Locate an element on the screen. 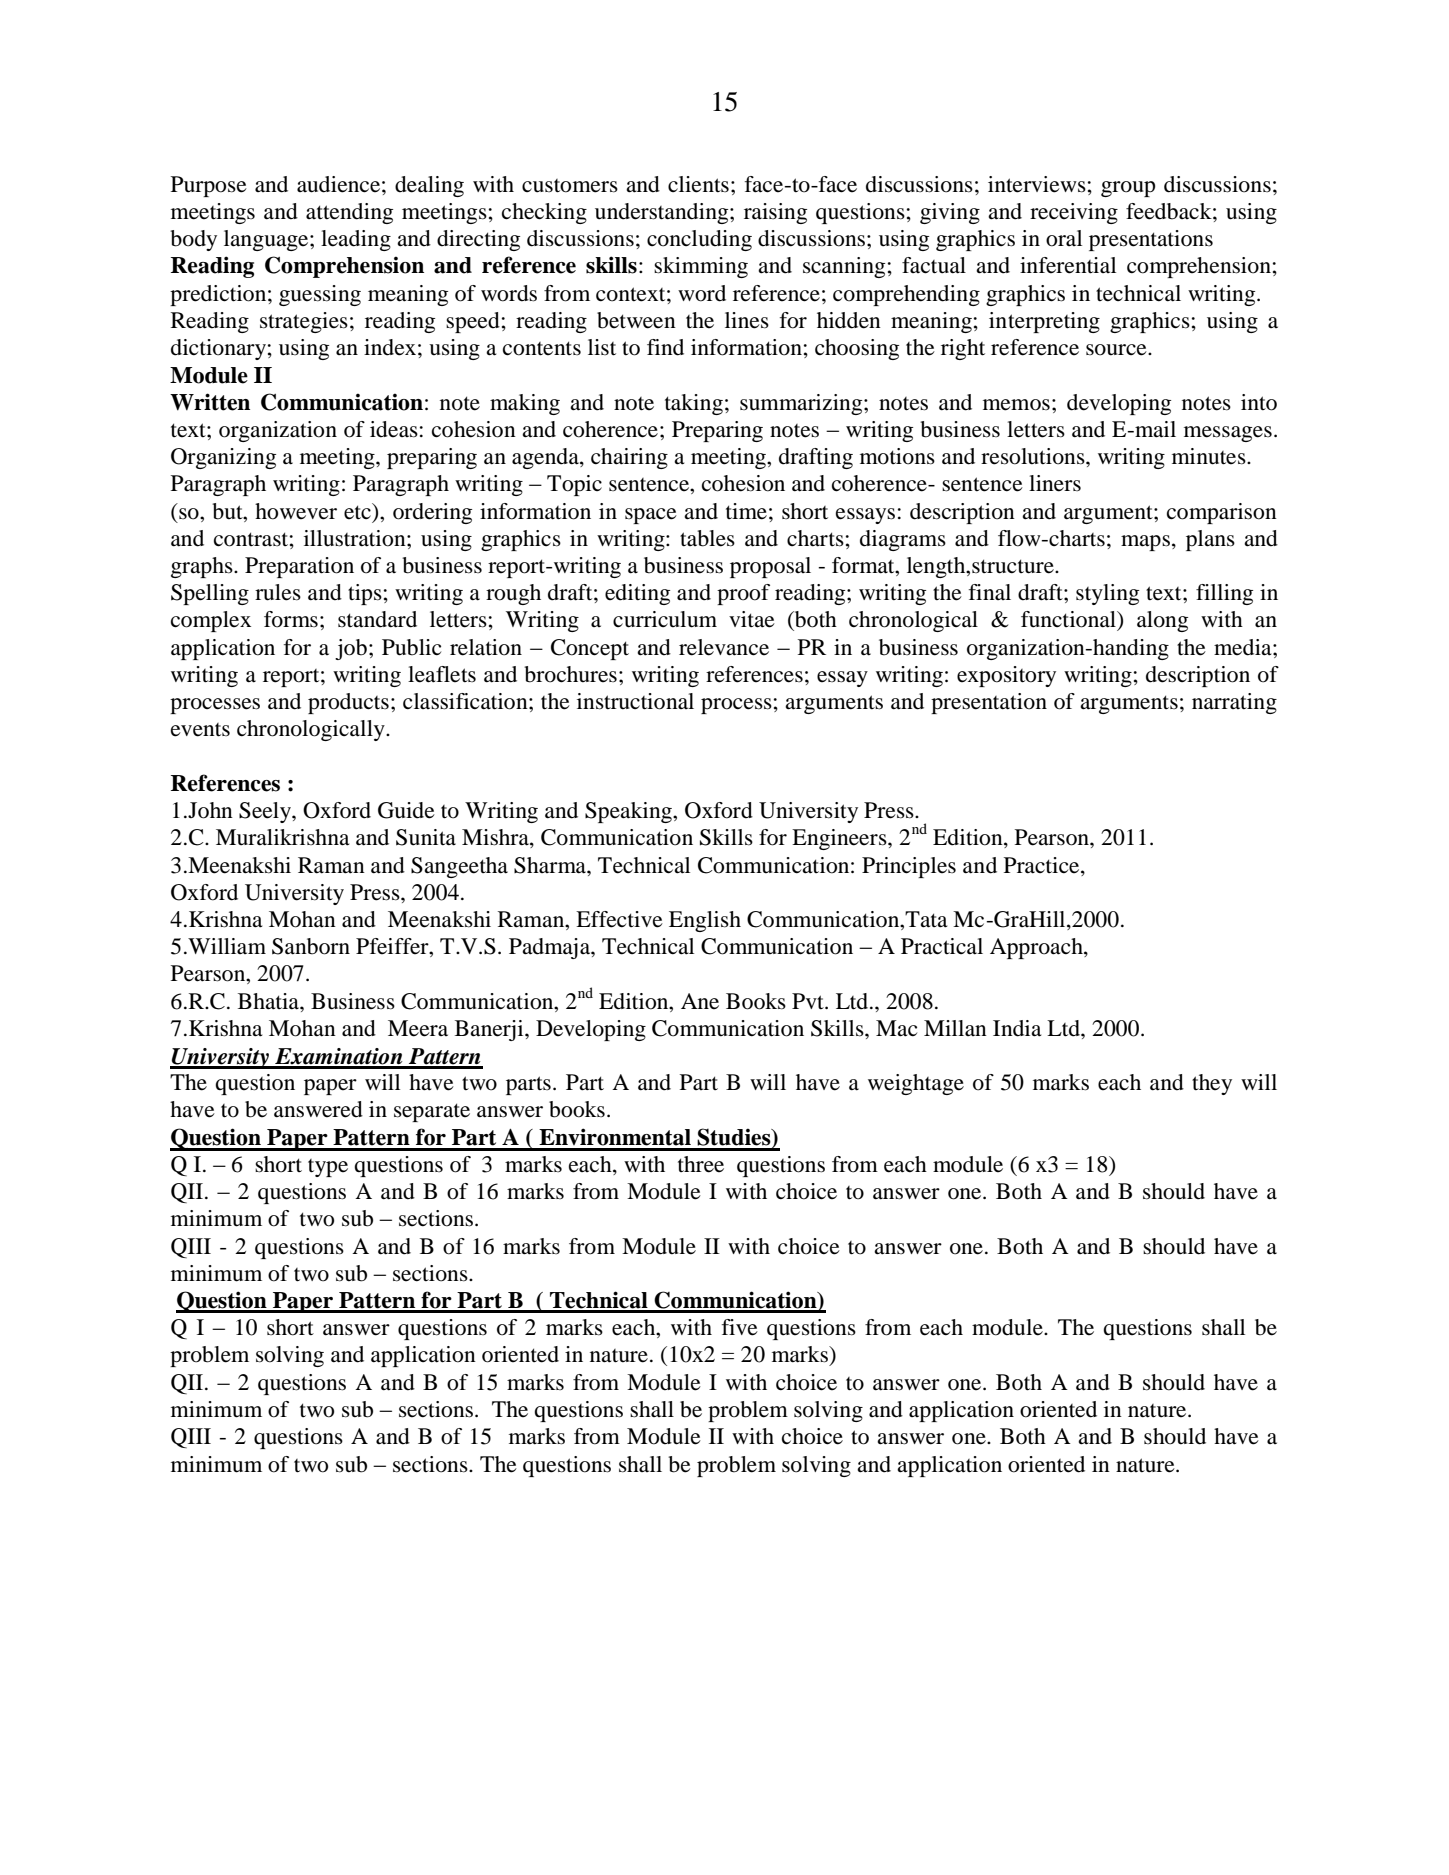 The width and height of the screenshot is (1449, 1875). type is located at coordinates (328, 1168).
